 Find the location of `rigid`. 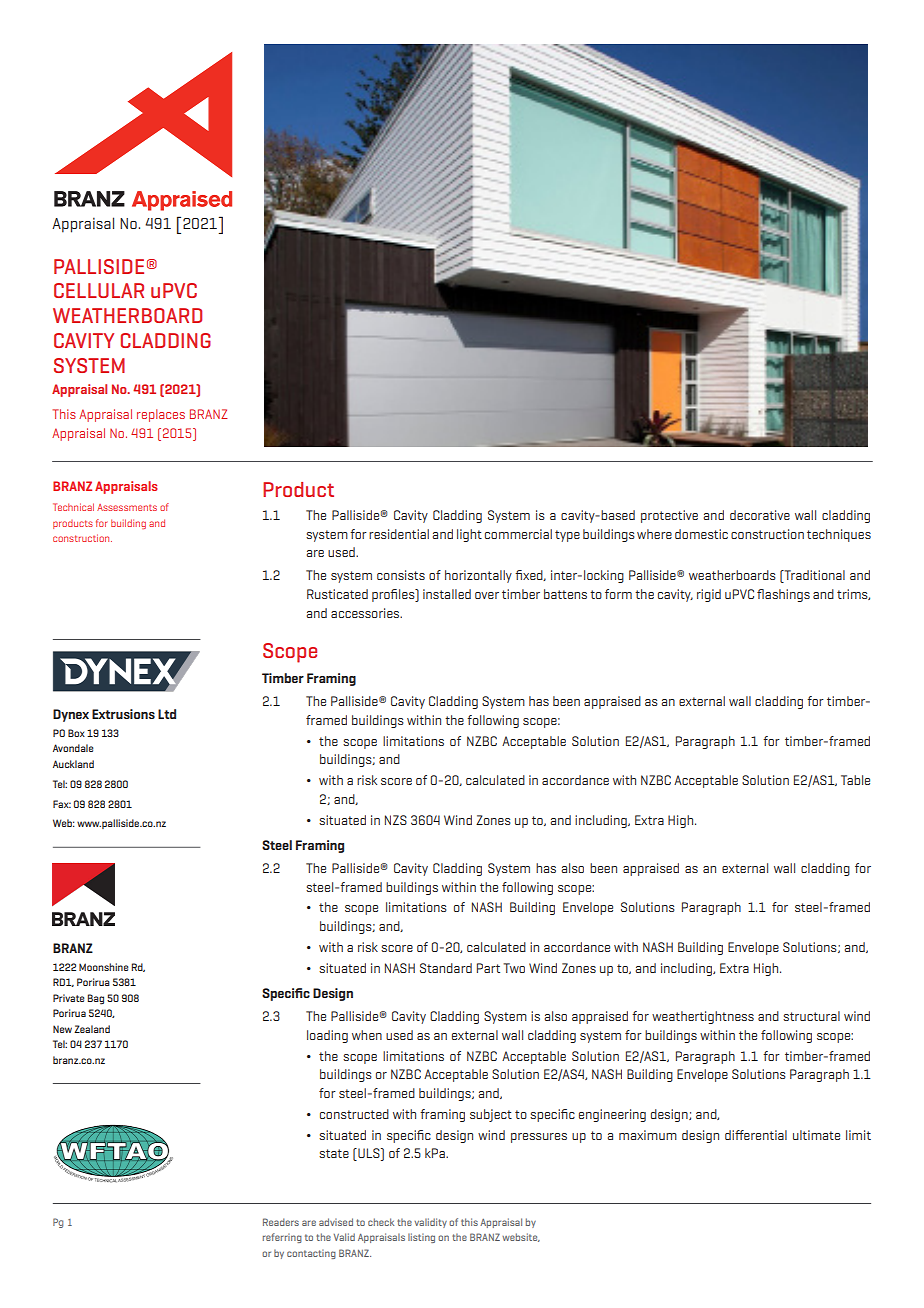

rigid is located at coordinates (709, 595).
